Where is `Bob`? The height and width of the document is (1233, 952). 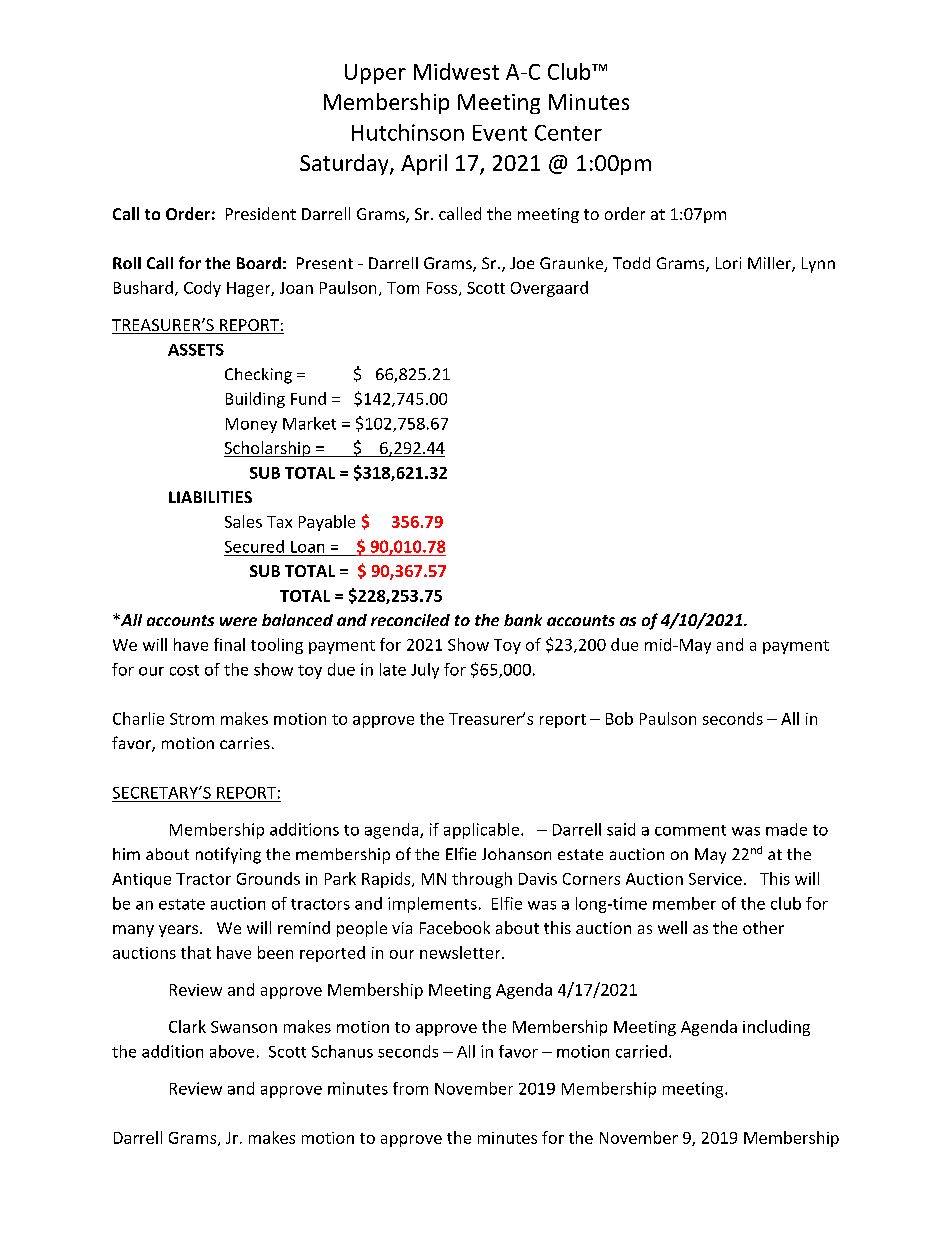 Bob is located at coordinates (619, 718).
